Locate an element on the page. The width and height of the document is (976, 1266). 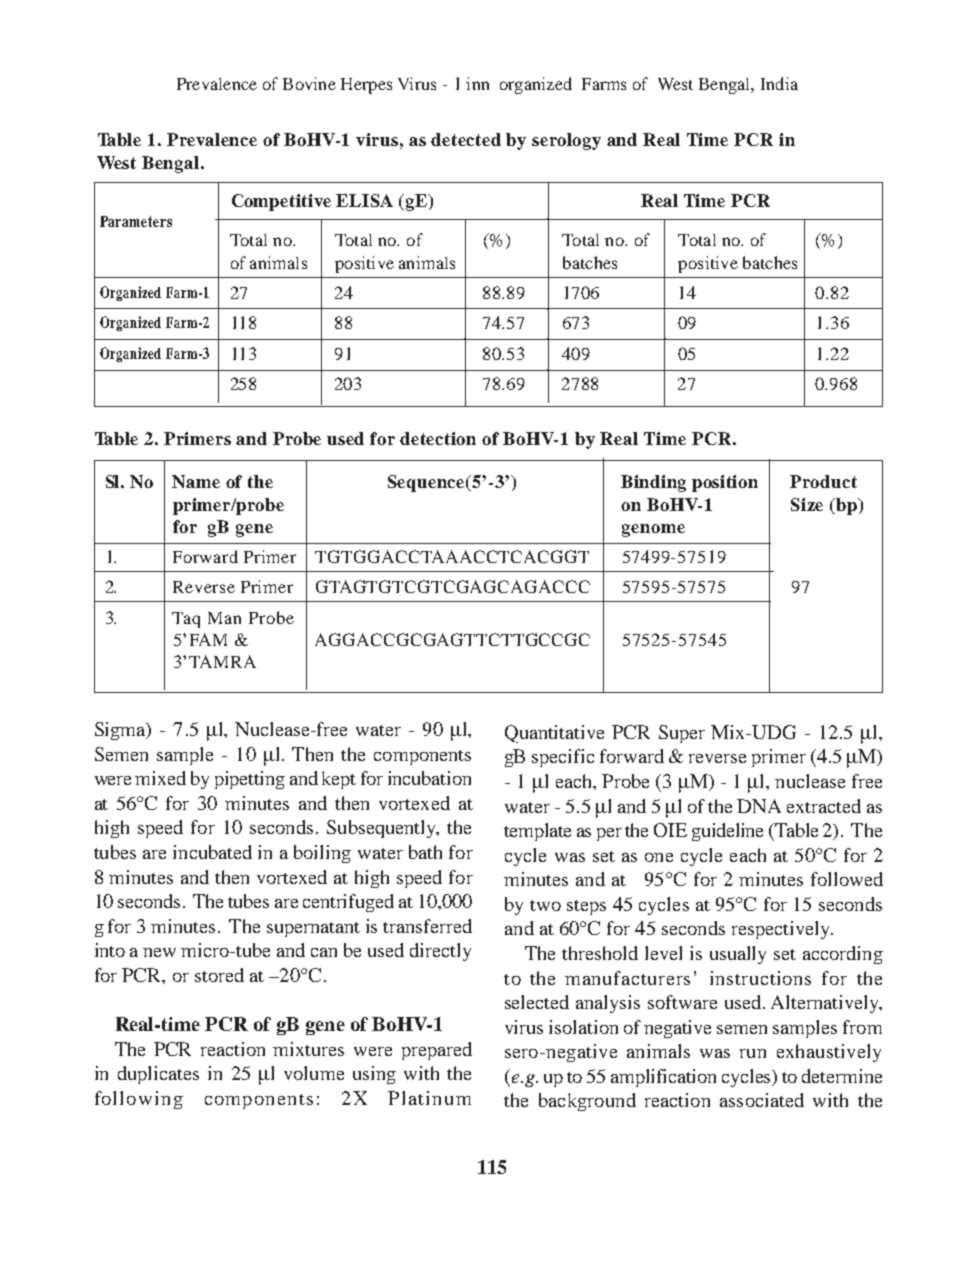
genome is located at coordinates (653, 530).
